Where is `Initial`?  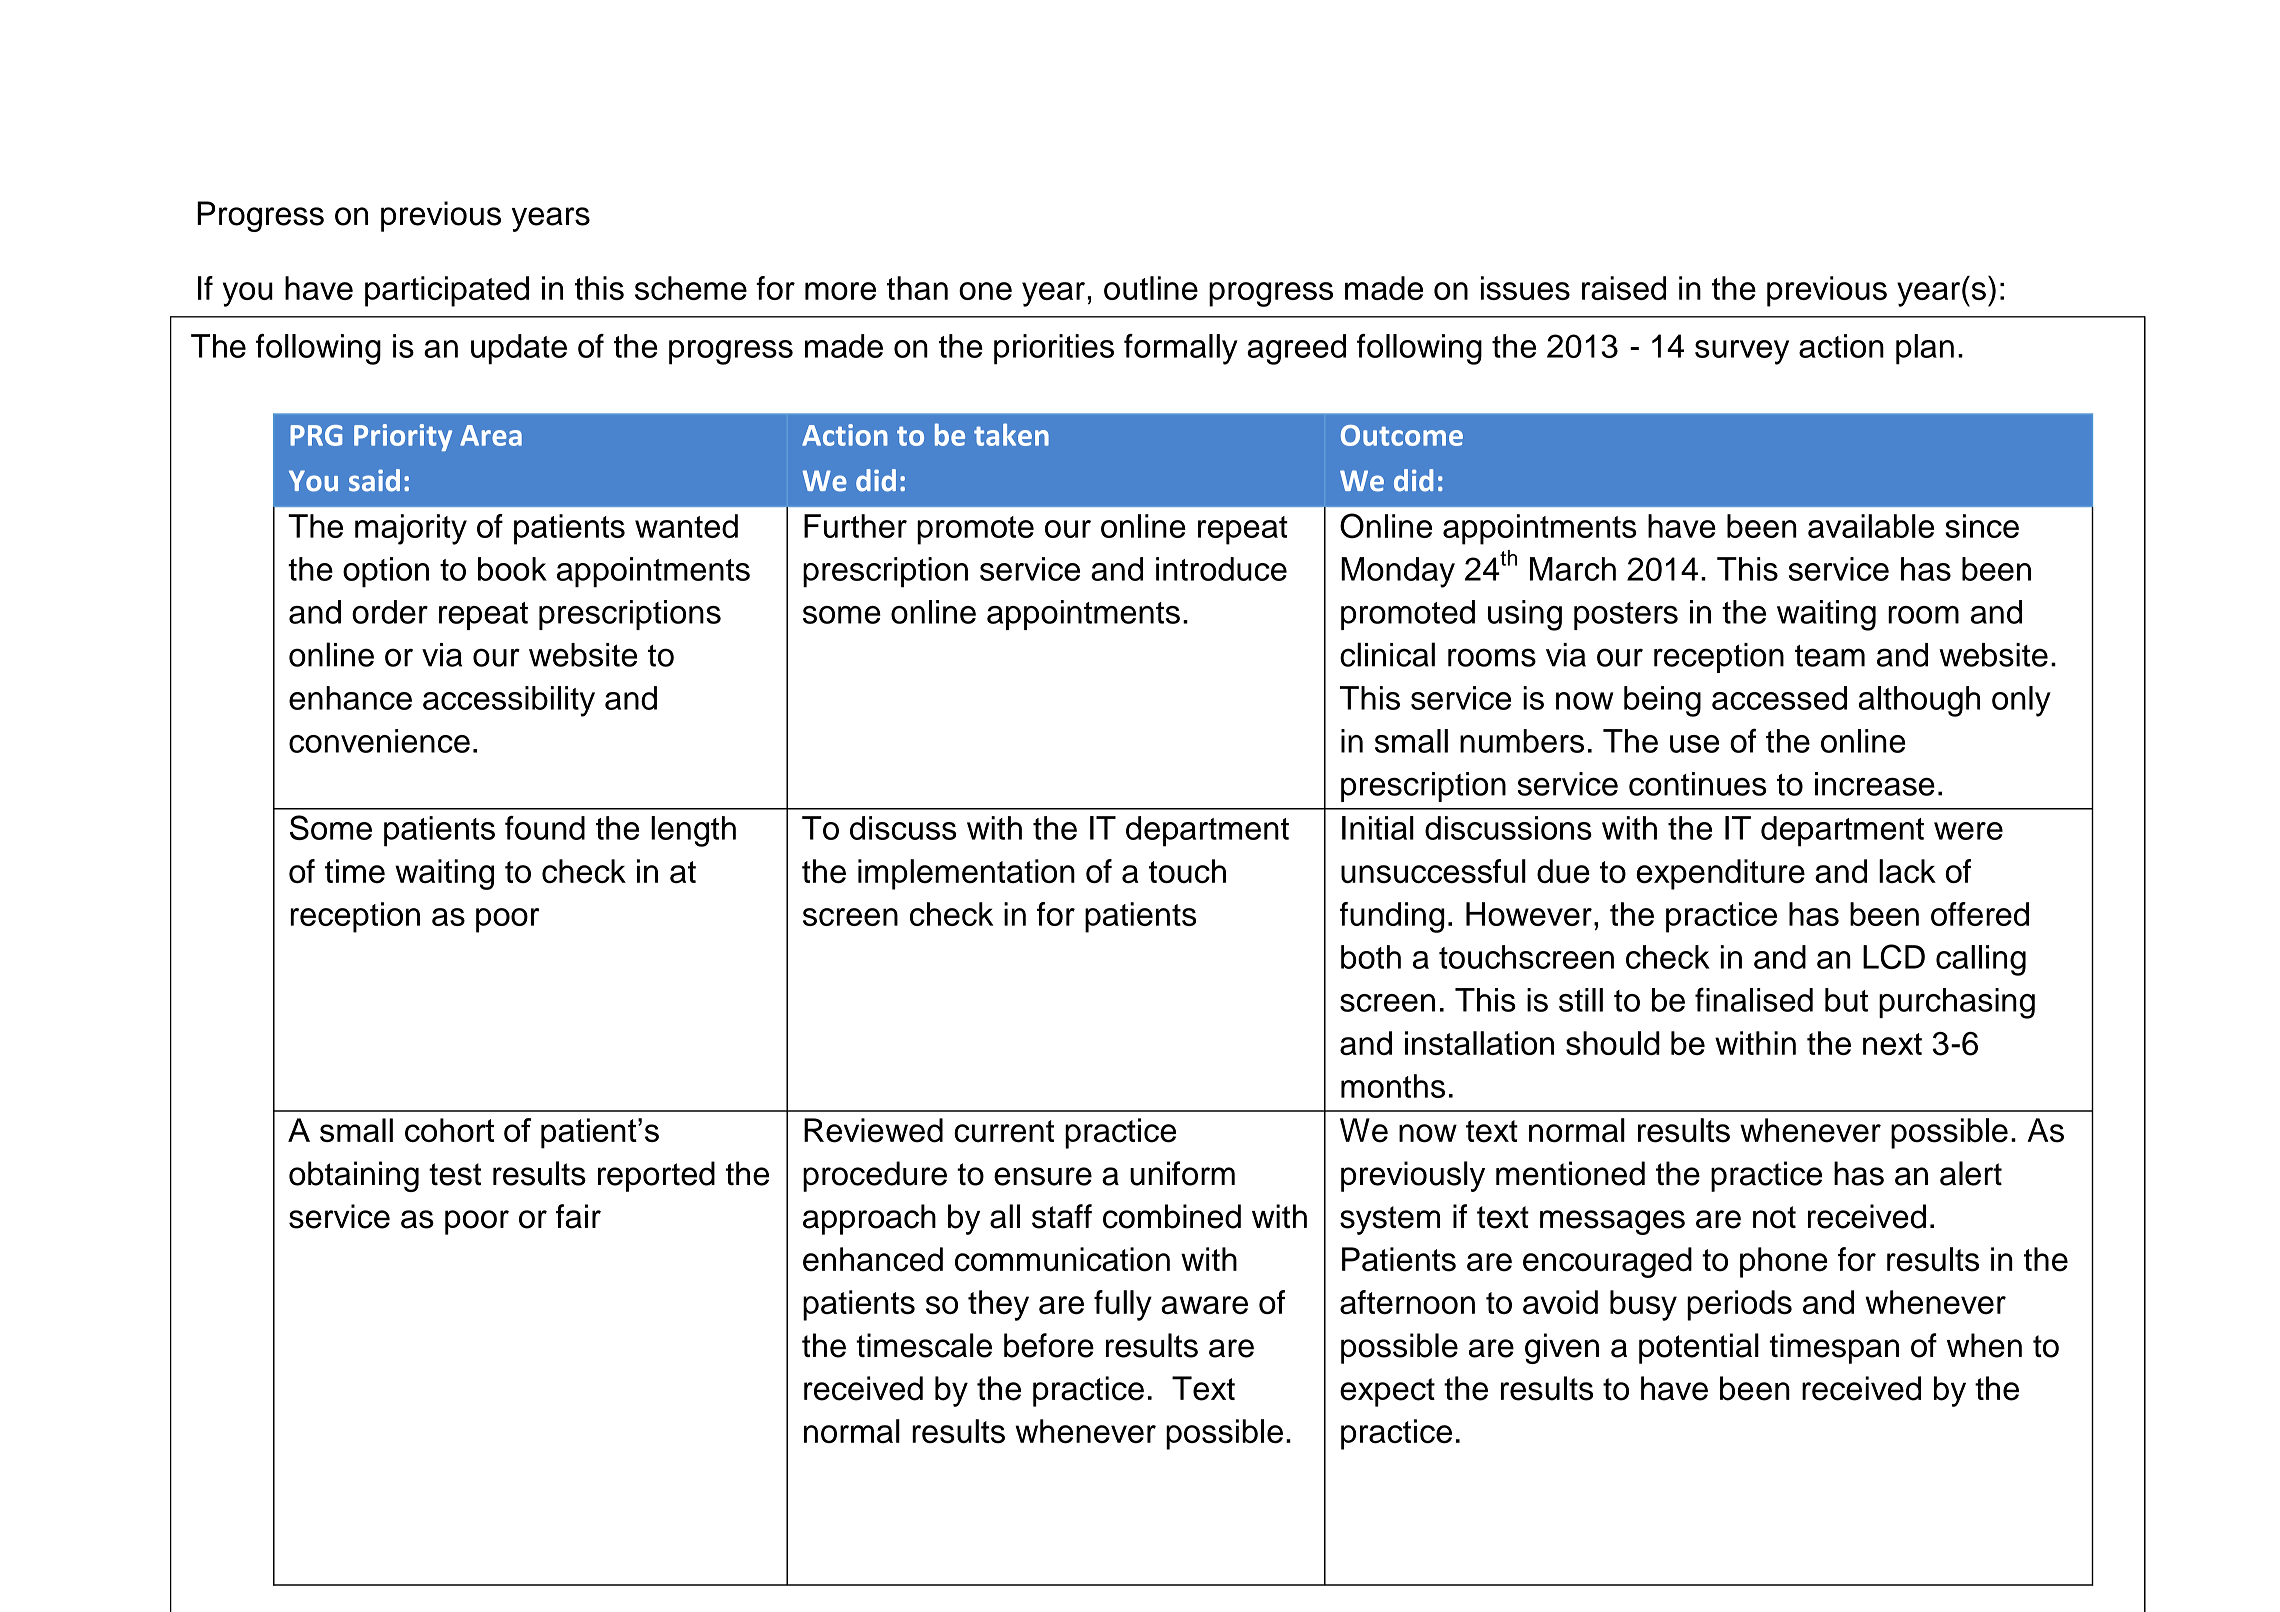
Initial is located at coordinates (1378, 828).
